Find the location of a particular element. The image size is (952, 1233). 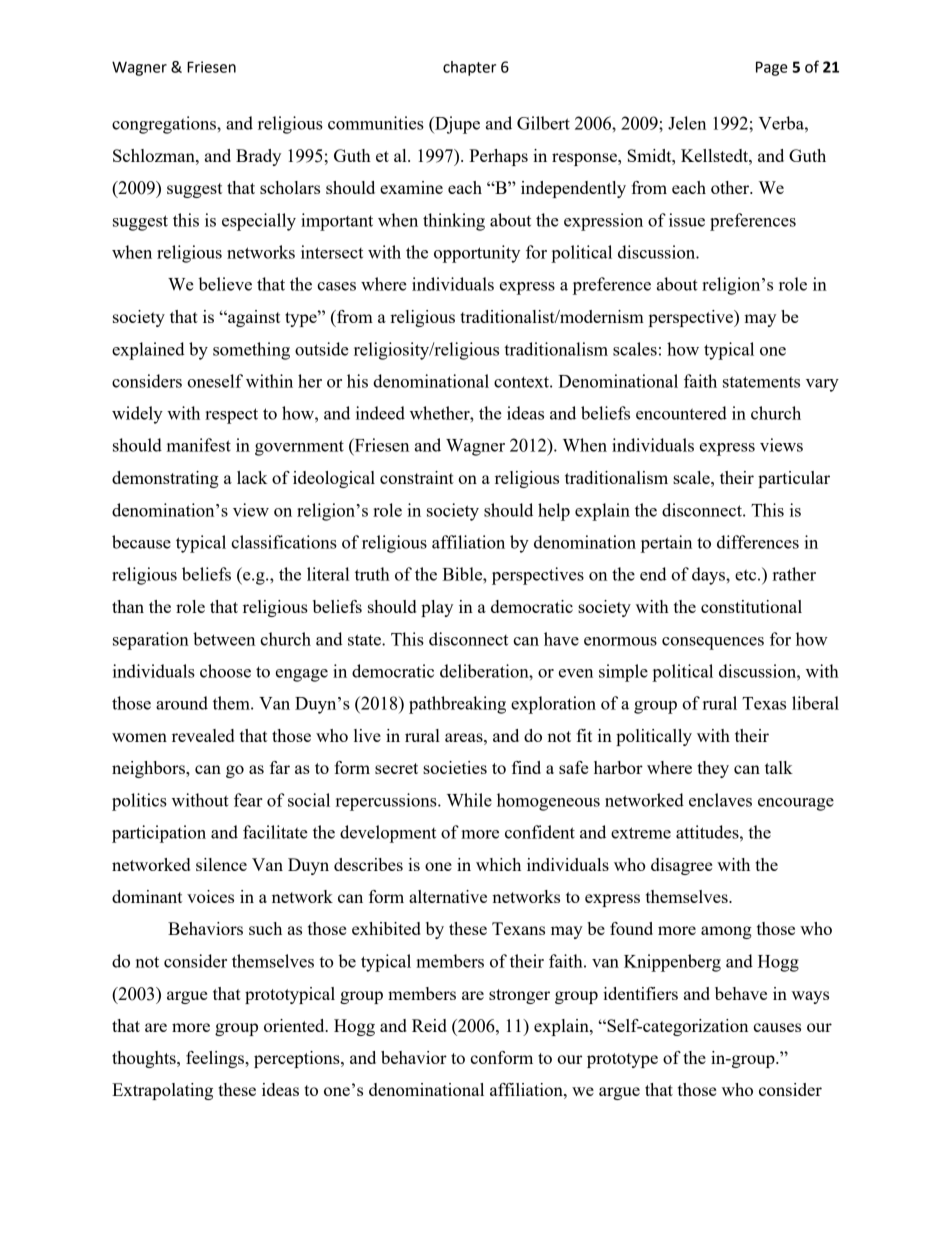

vary is located at coordinates (822, 385).
